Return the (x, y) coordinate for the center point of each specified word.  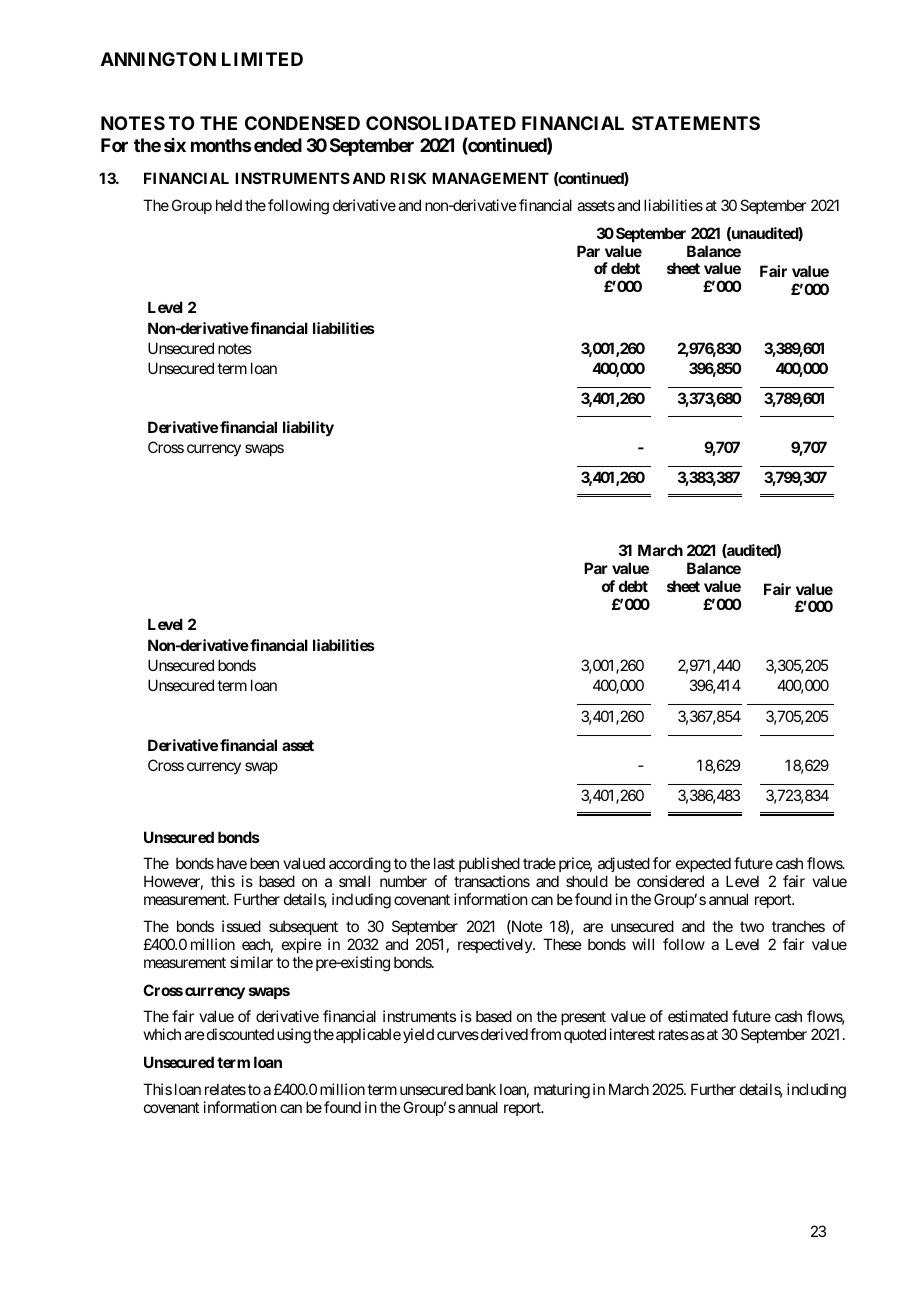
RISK (408, 178)
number (403, 881)
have (232, 863)
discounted (239, 1034)
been (264, 863)
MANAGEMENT (490, 178)
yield (418, 1035)
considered (670, 881)
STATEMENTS (696, 123)
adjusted (623, 866)
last (444, 863)
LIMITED (262, 59)
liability (308, 428)
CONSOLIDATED (441, 123)
